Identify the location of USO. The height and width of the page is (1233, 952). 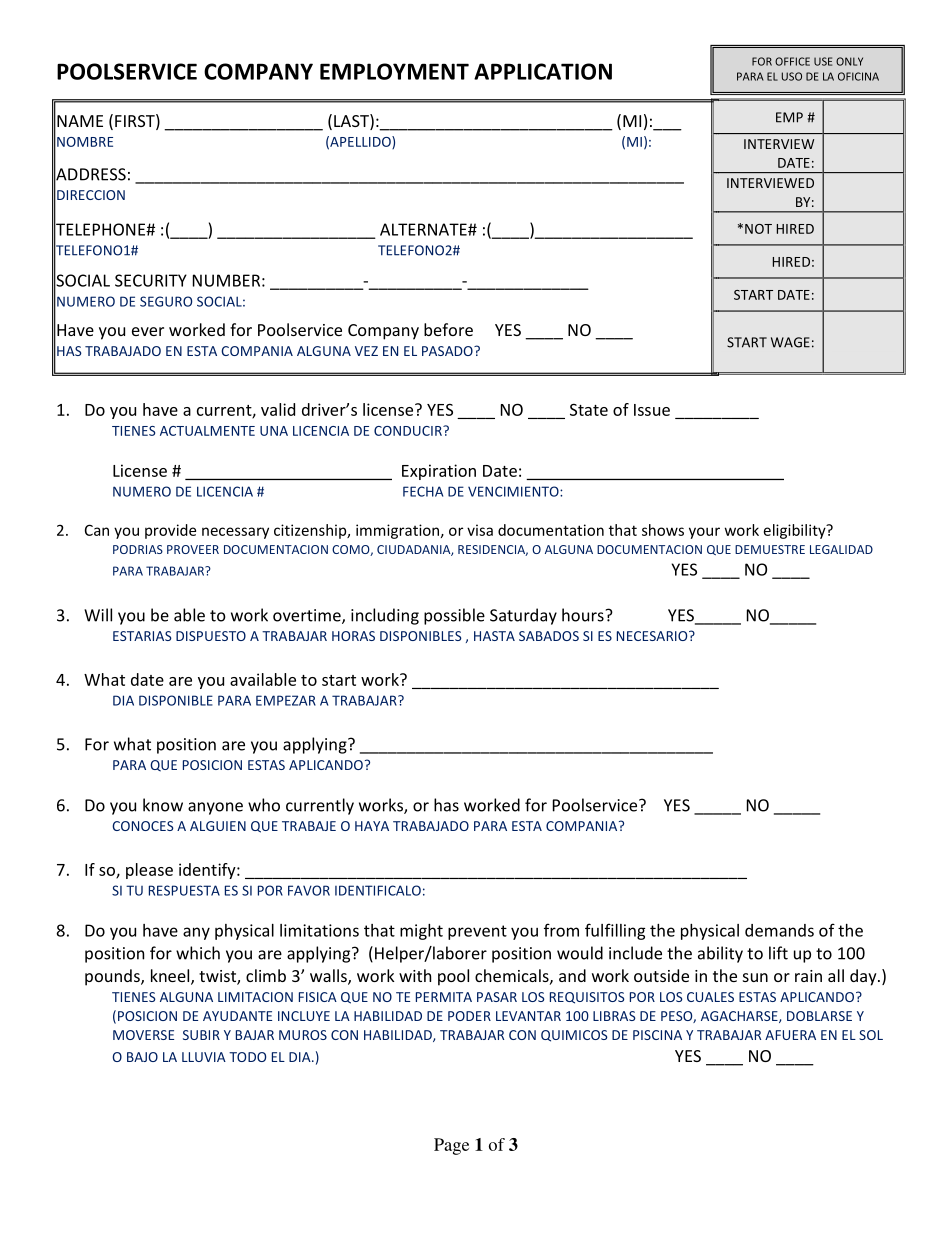
(792, 76).
